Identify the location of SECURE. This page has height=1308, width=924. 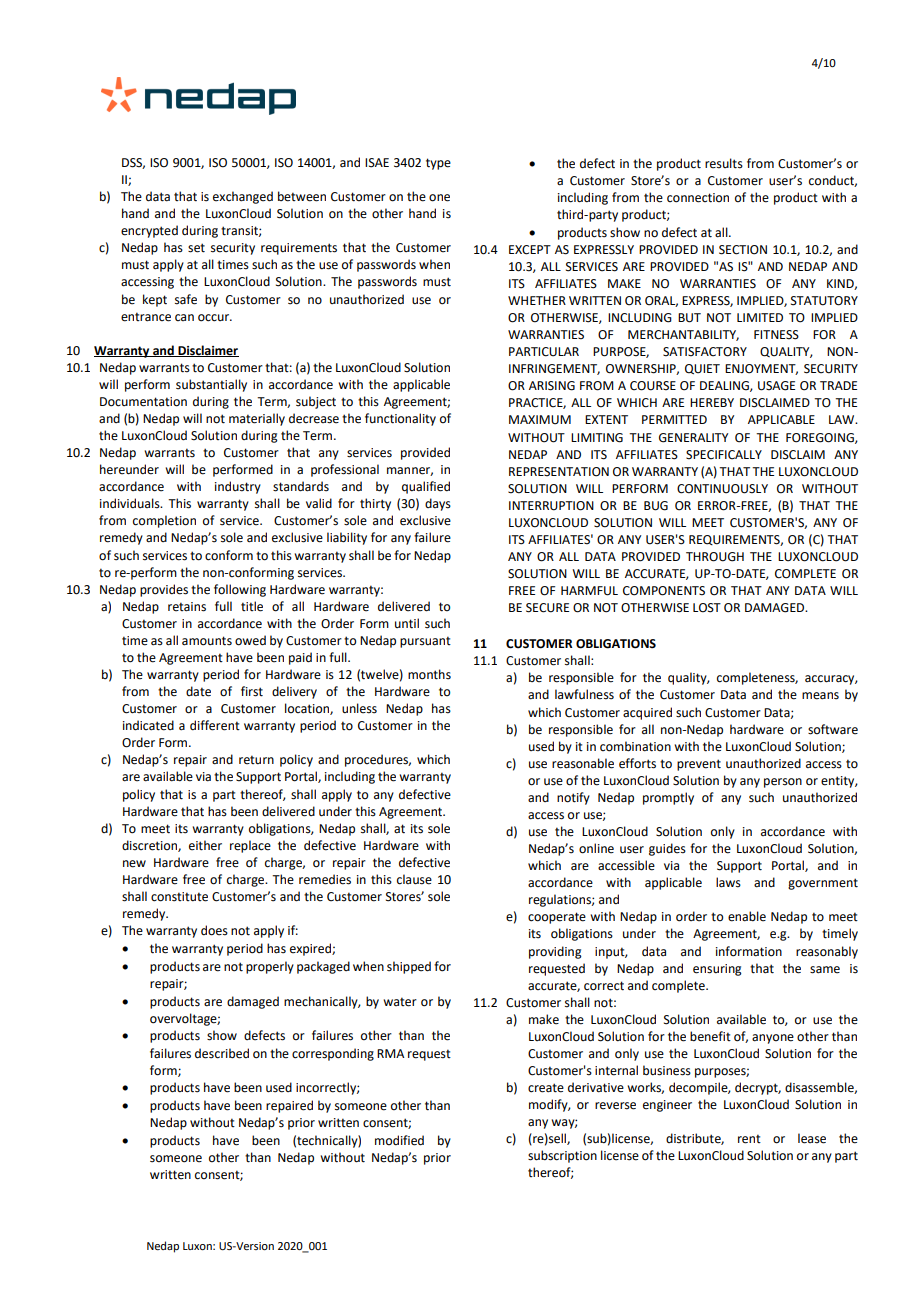
(547, 608).
